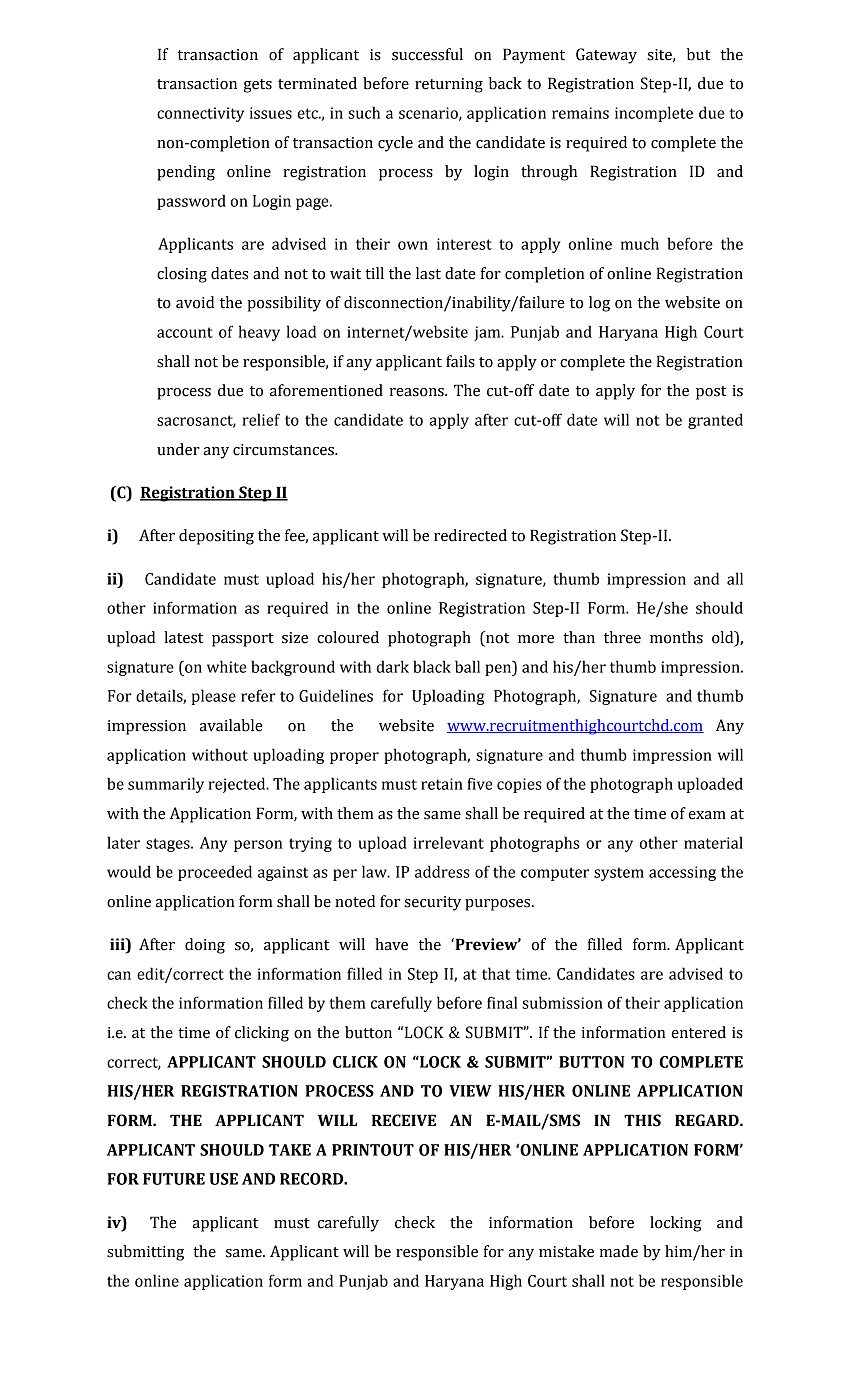 This page has width=849, height=1400. Describe the element at coordinates (432, 666) in the page. I see `black` at that location.
